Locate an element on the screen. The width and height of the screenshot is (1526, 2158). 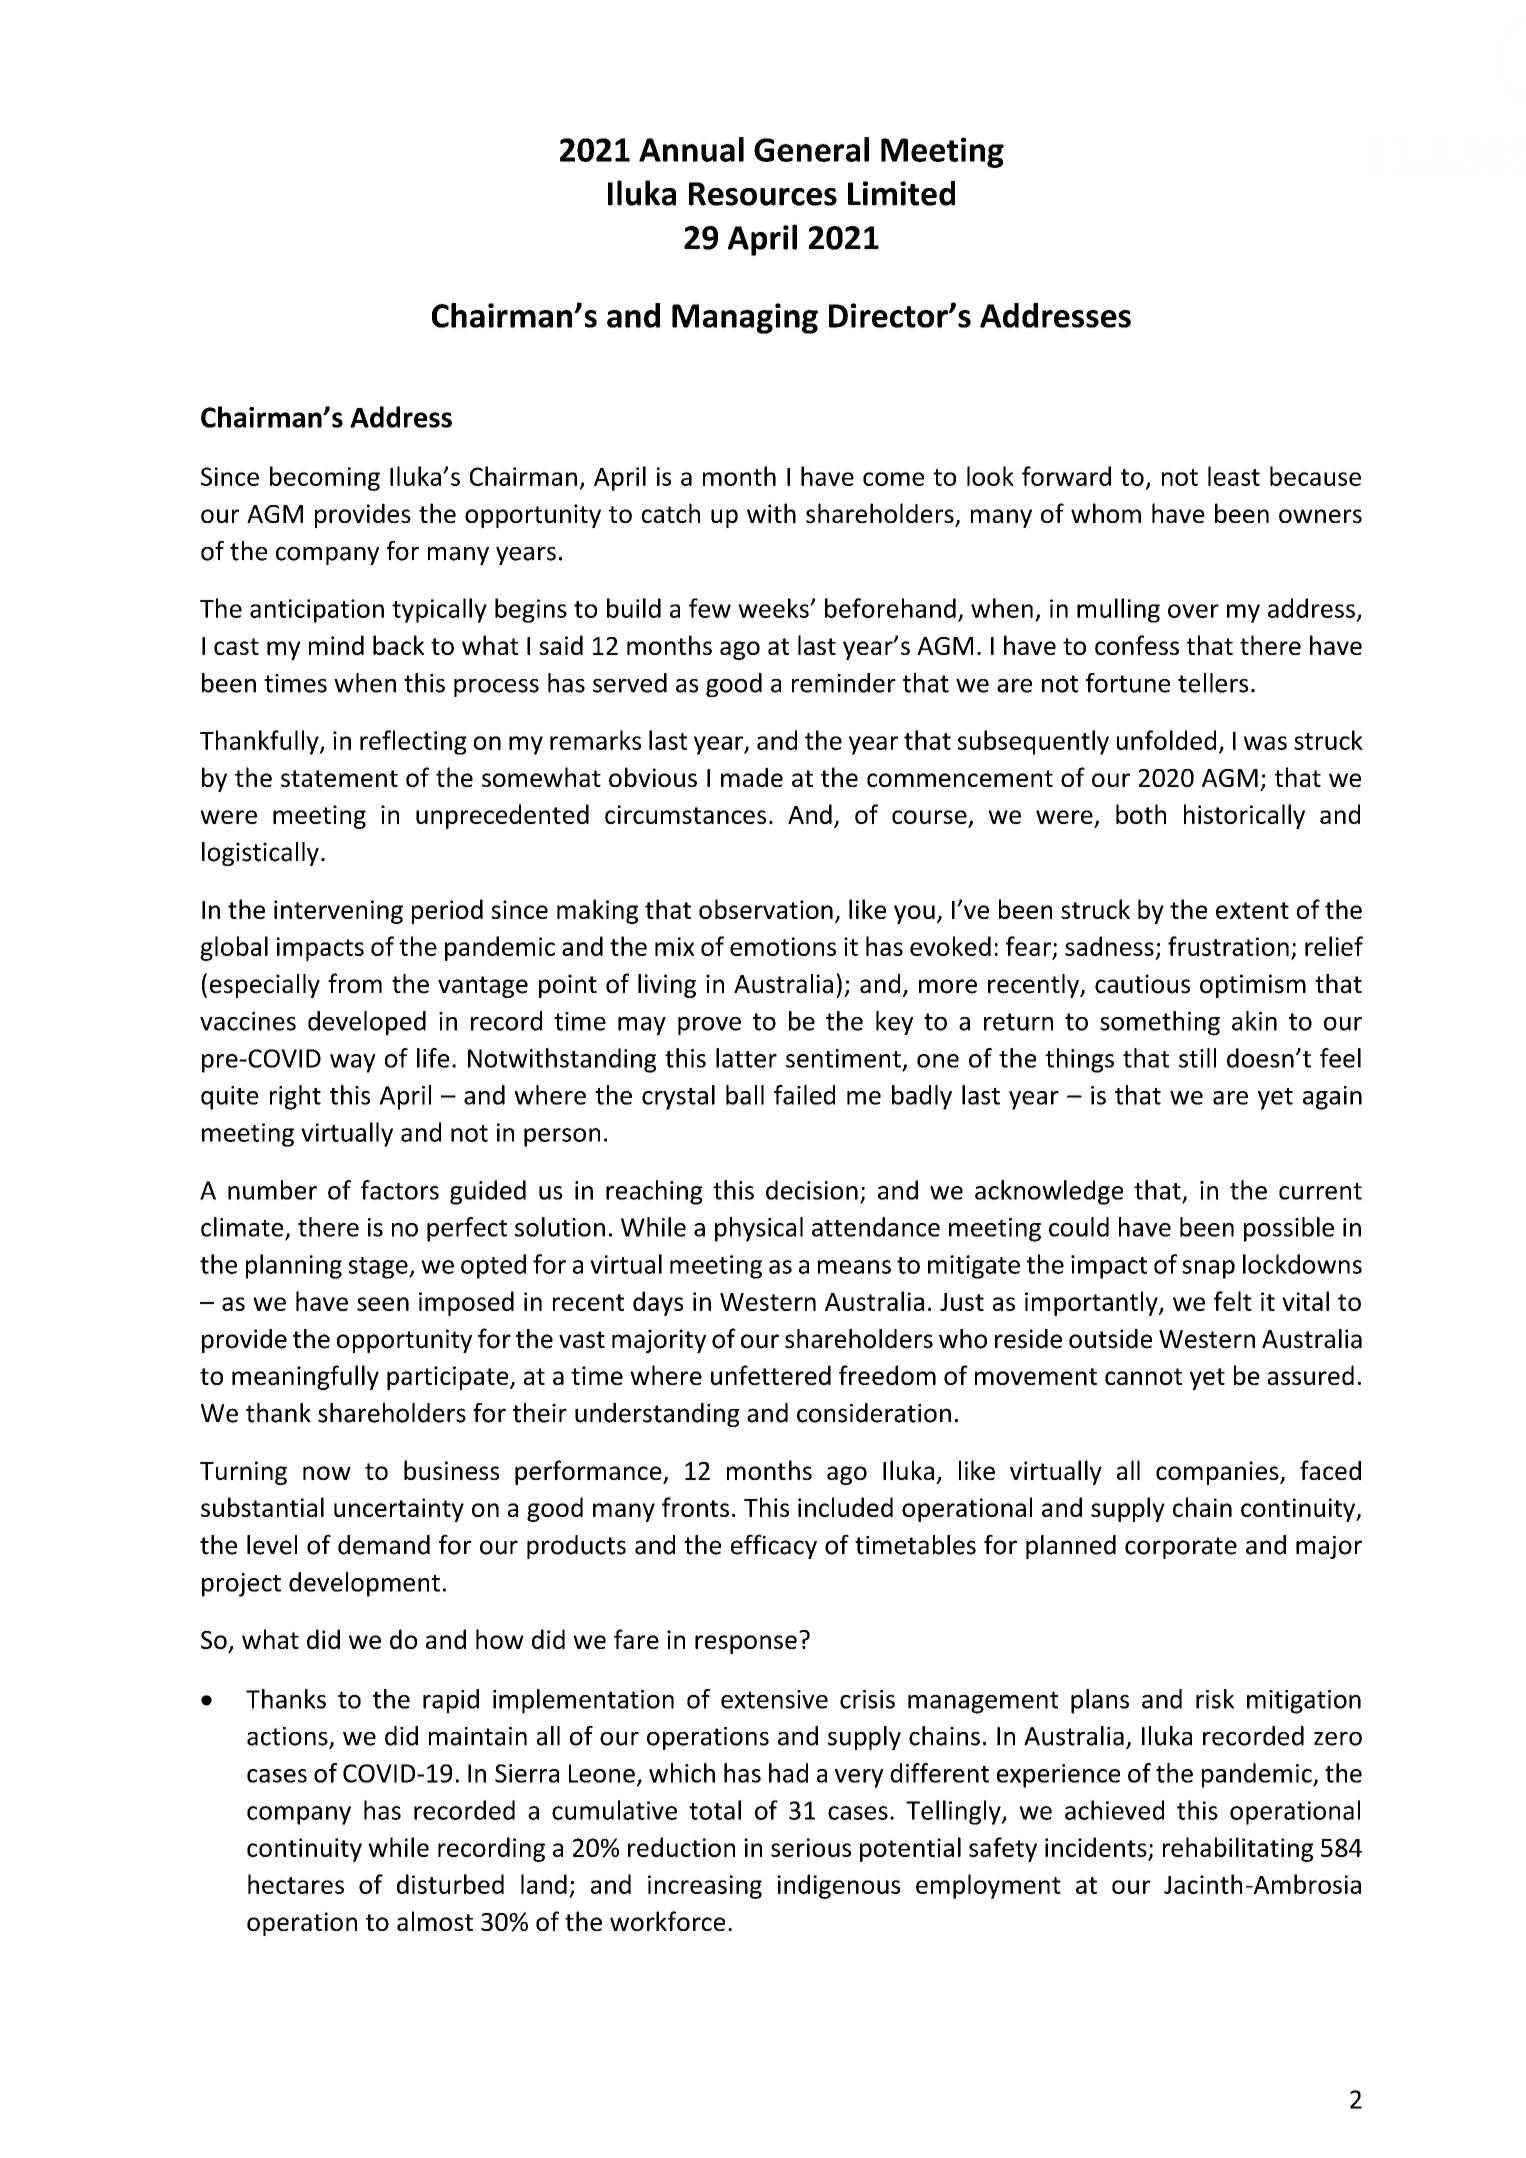
developed is located at coordinates (367, 1023).
